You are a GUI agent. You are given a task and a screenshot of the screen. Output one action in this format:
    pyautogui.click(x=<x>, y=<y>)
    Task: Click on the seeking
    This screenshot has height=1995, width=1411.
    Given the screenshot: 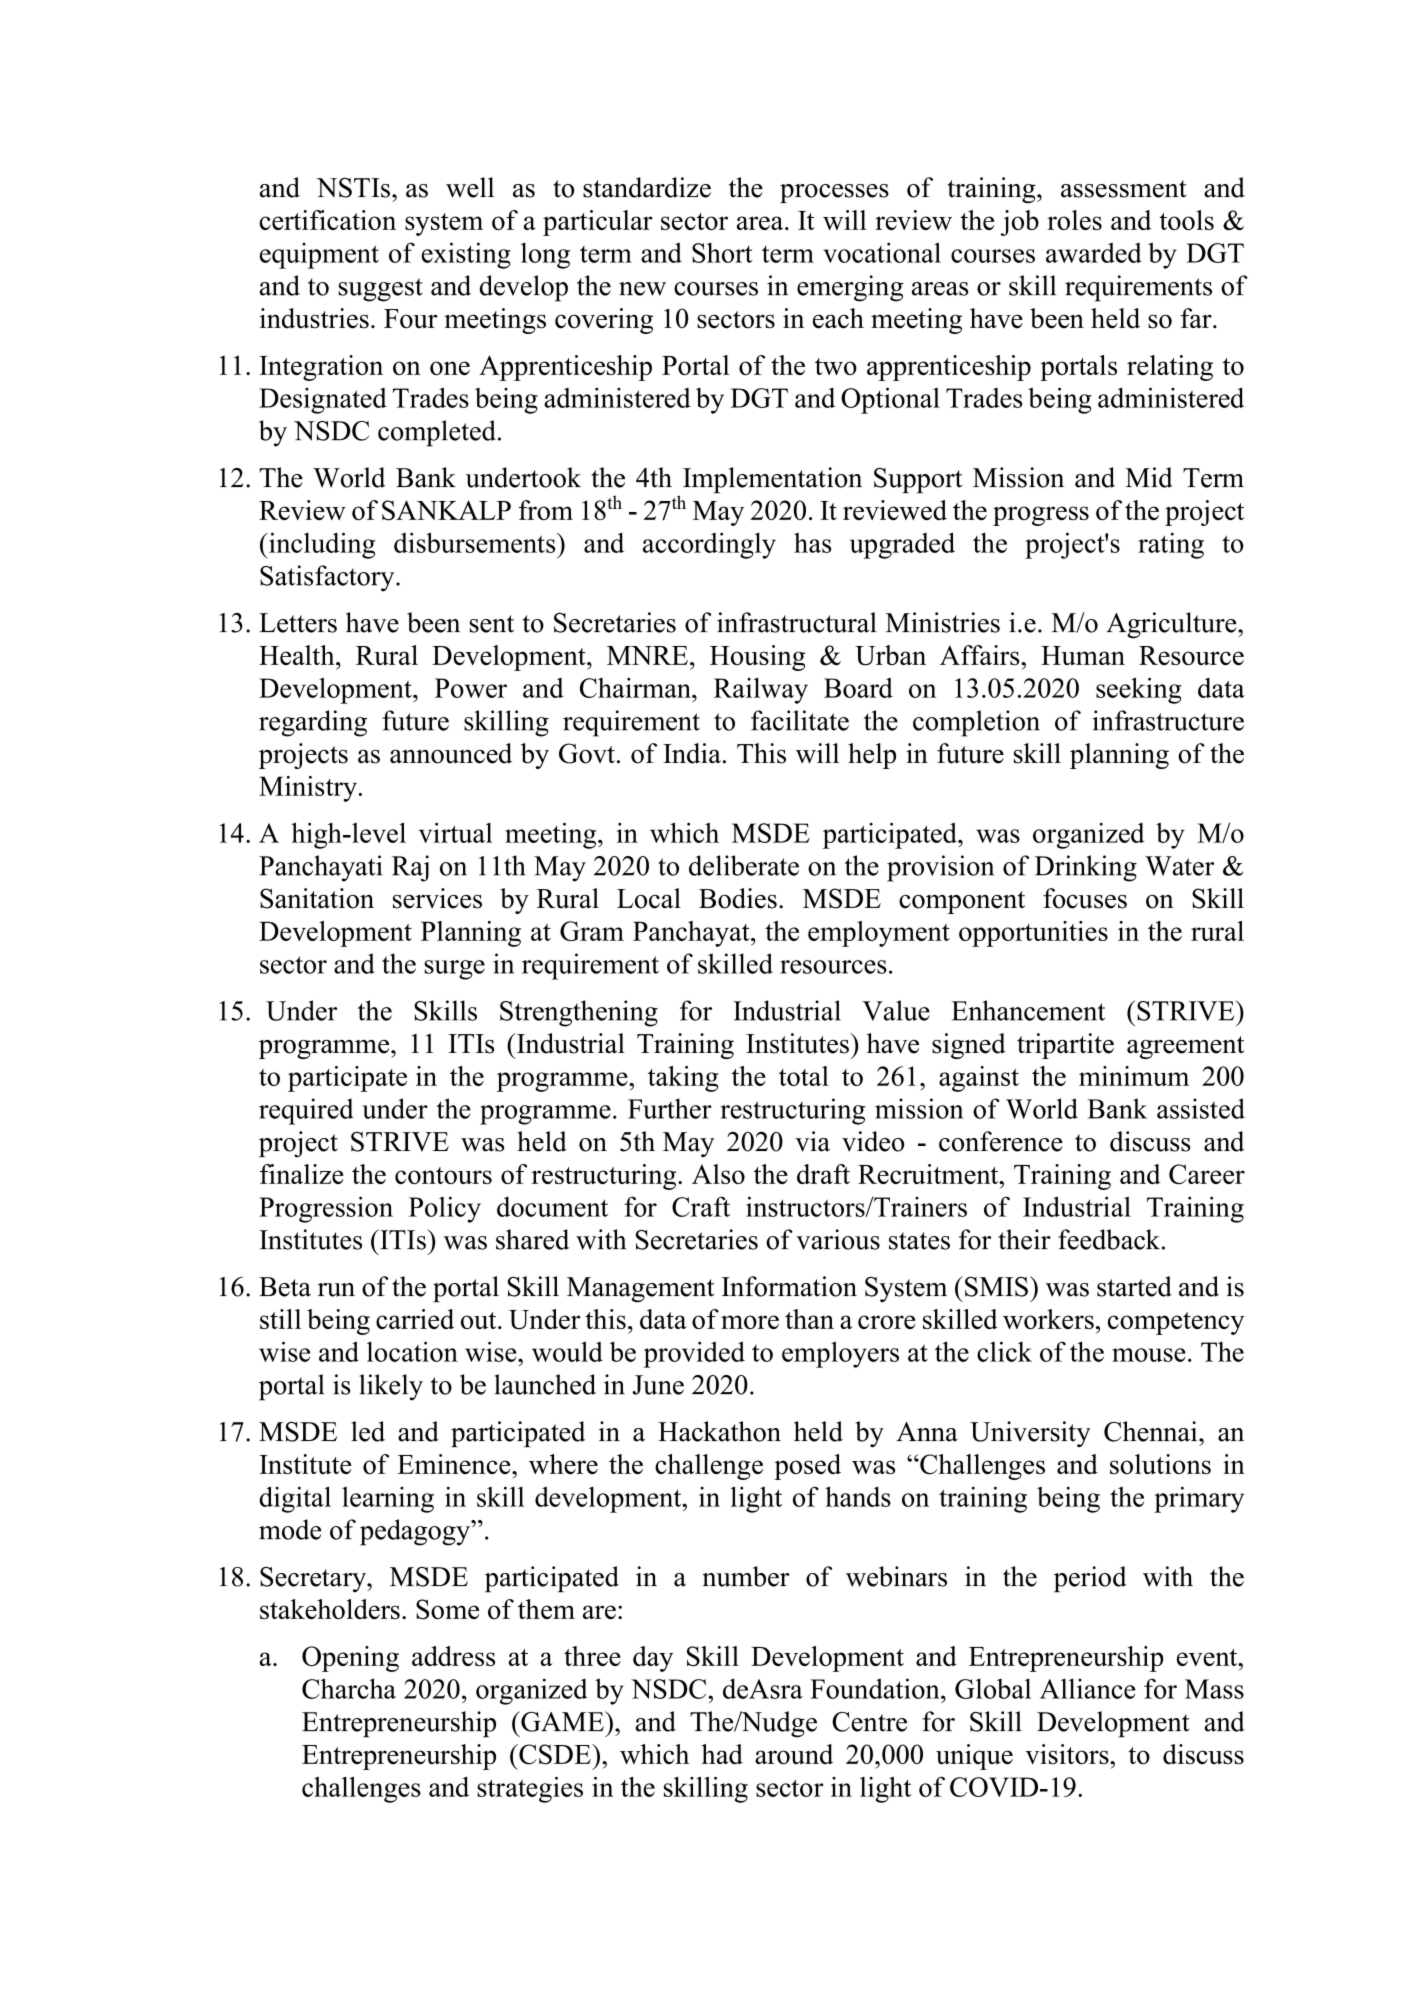 What is the action you would take?
    pyautogui.click(x=1138, y=690)
